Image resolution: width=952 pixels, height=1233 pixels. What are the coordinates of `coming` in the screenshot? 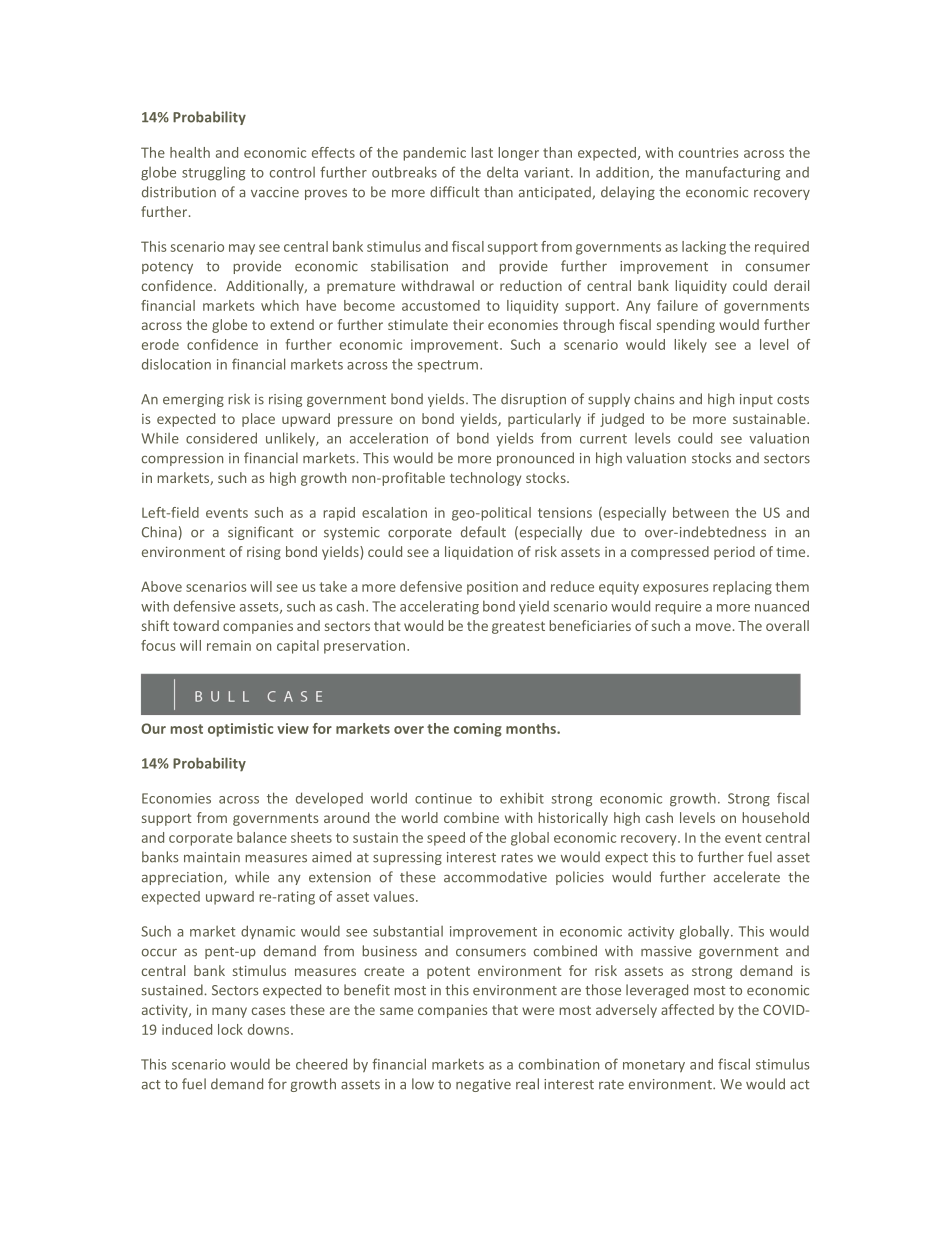 It's located at (478, 730).
